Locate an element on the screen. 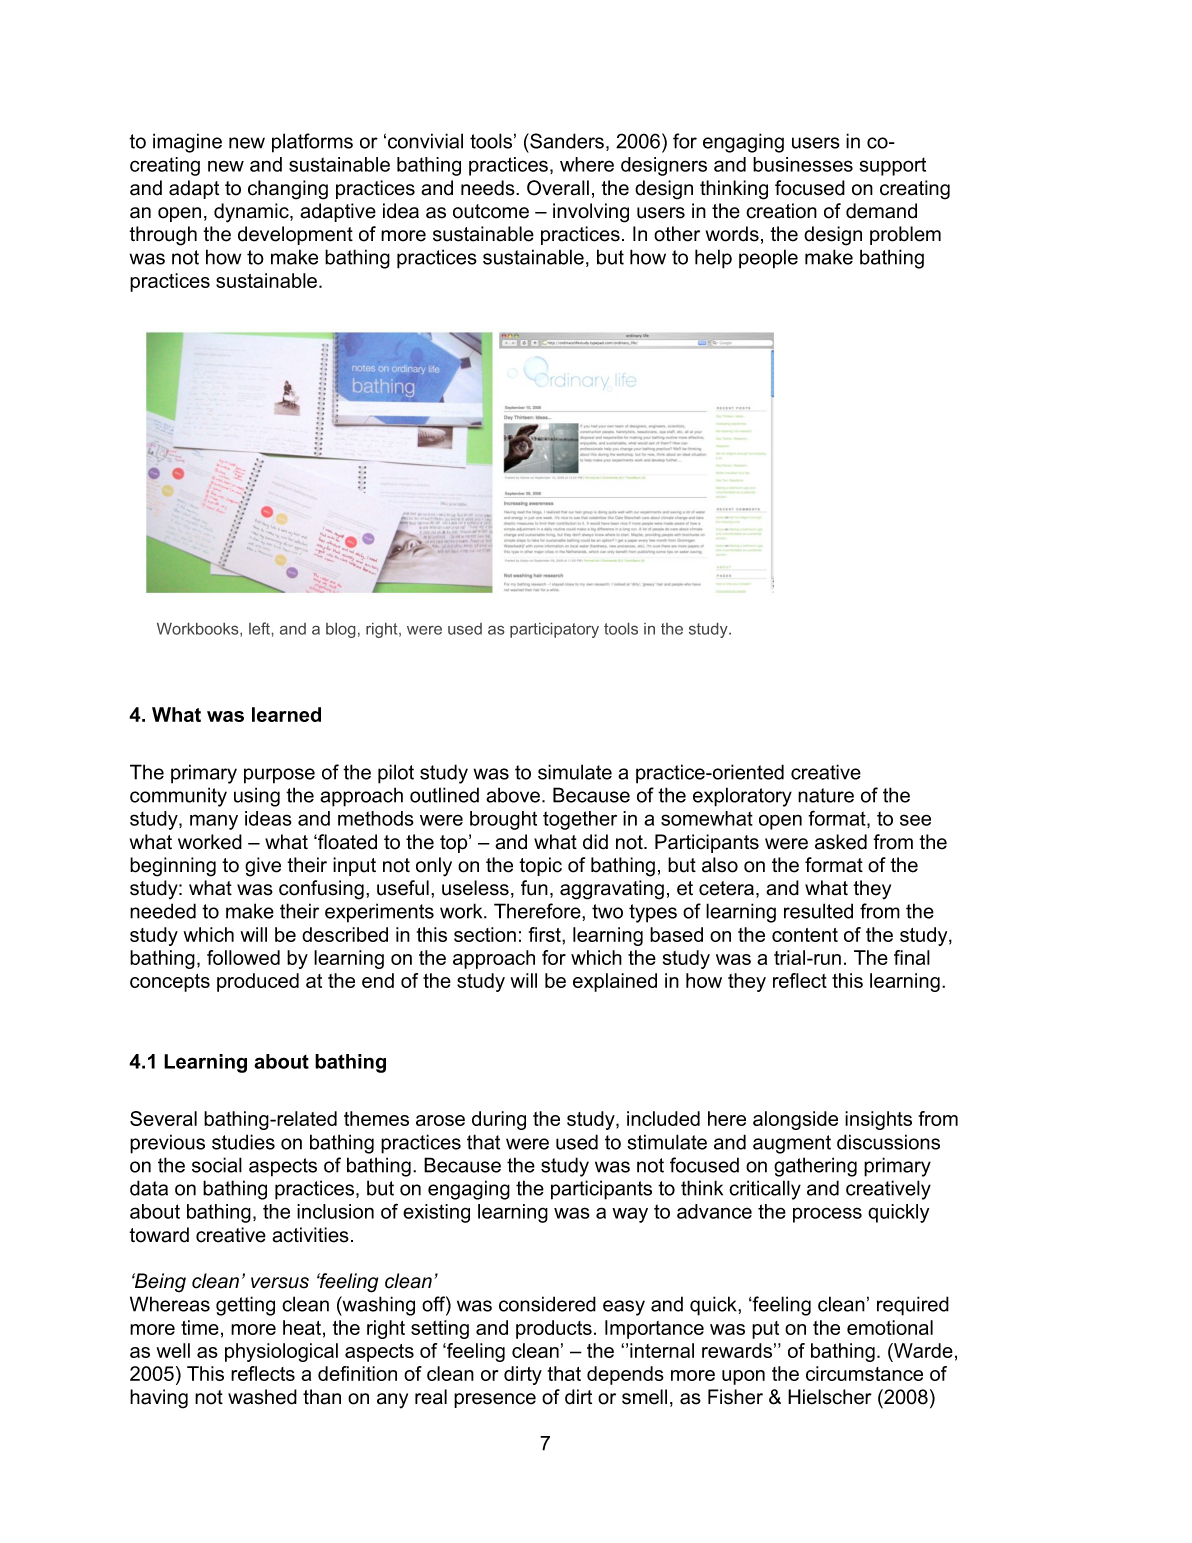 This screenshot has width=1192, height=1543. businesses is located at coordinates (803, 164).
